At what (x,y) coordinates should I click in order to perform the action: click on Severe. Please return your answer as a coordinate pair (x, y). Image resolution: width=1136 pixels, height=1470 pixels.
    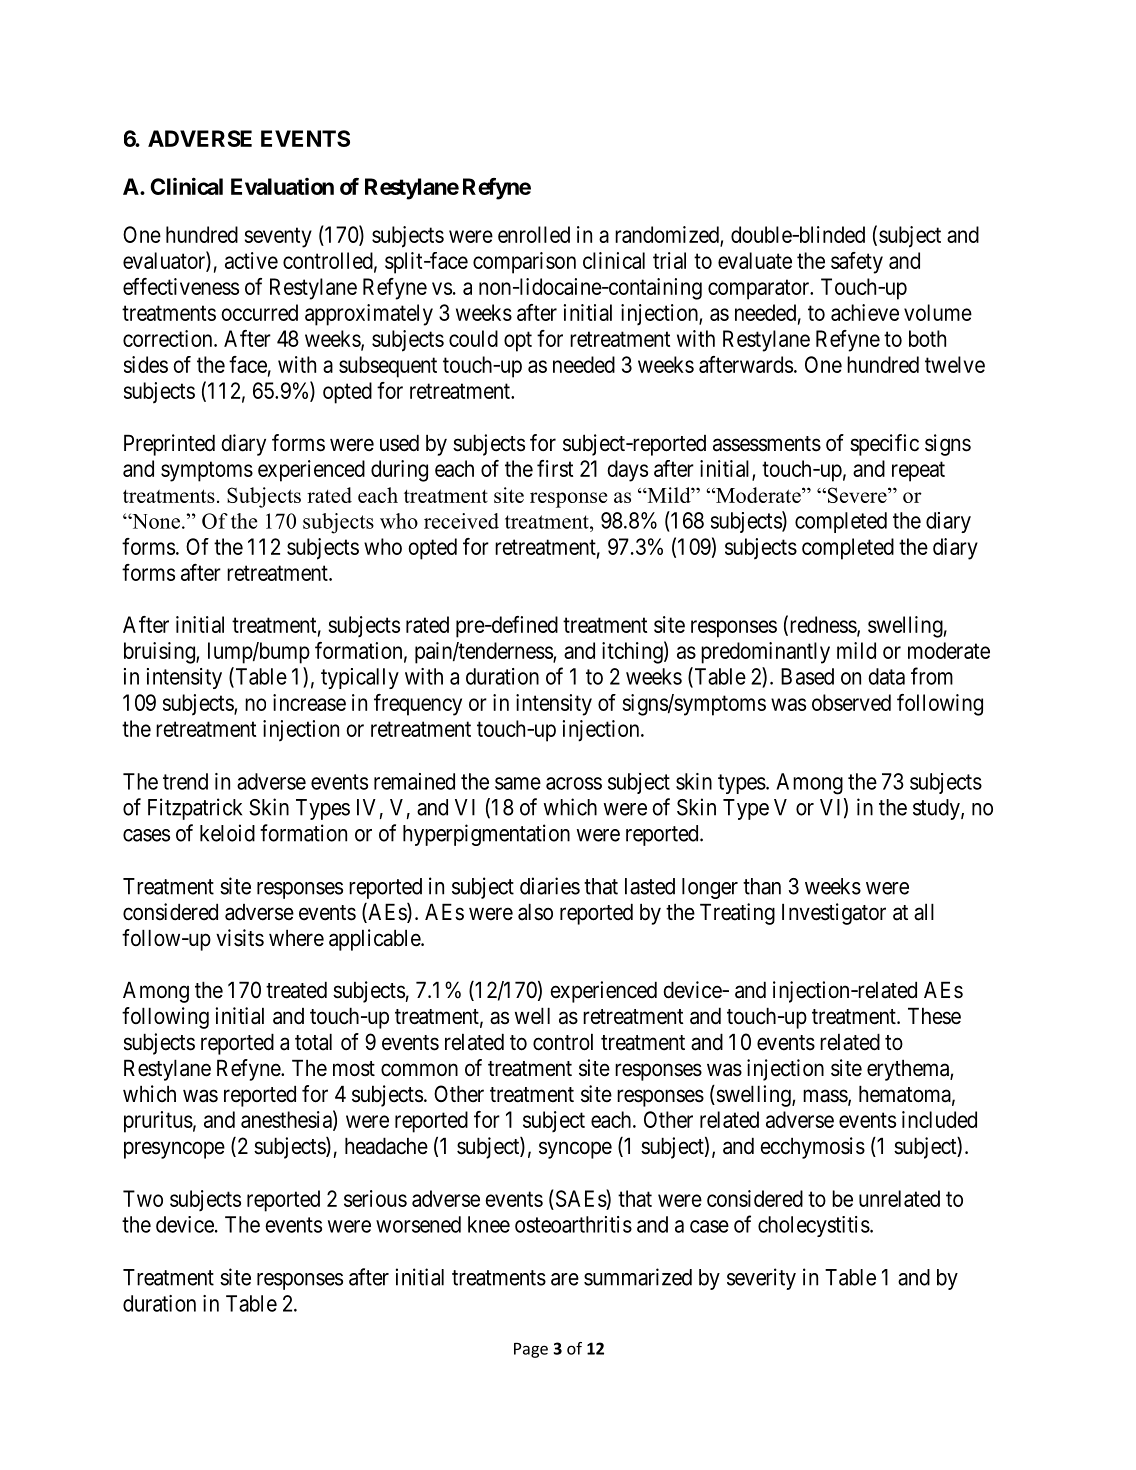
    Looking at the image, I should click on (857, 495).
